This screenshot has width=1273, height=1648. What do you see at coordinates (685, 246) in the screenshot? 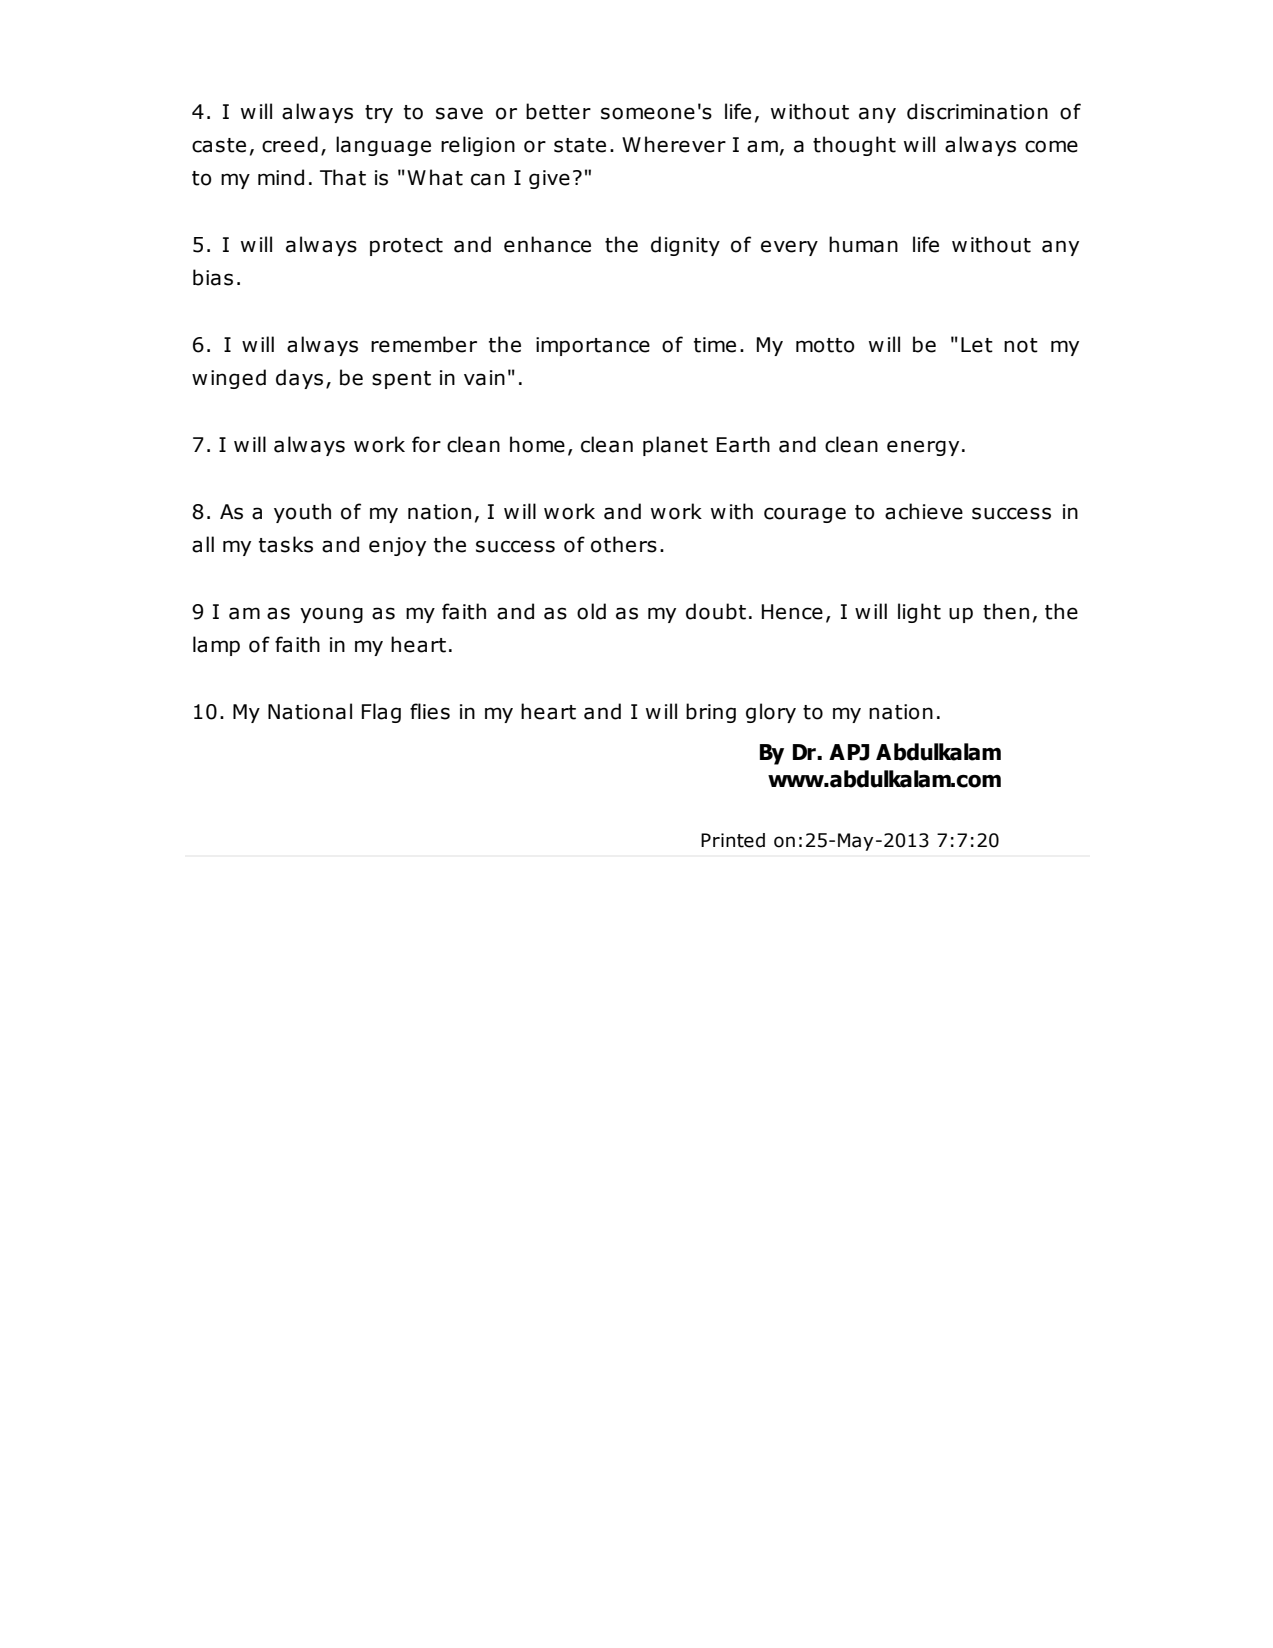
I see `dignity` at bounding box center [685, 246].
